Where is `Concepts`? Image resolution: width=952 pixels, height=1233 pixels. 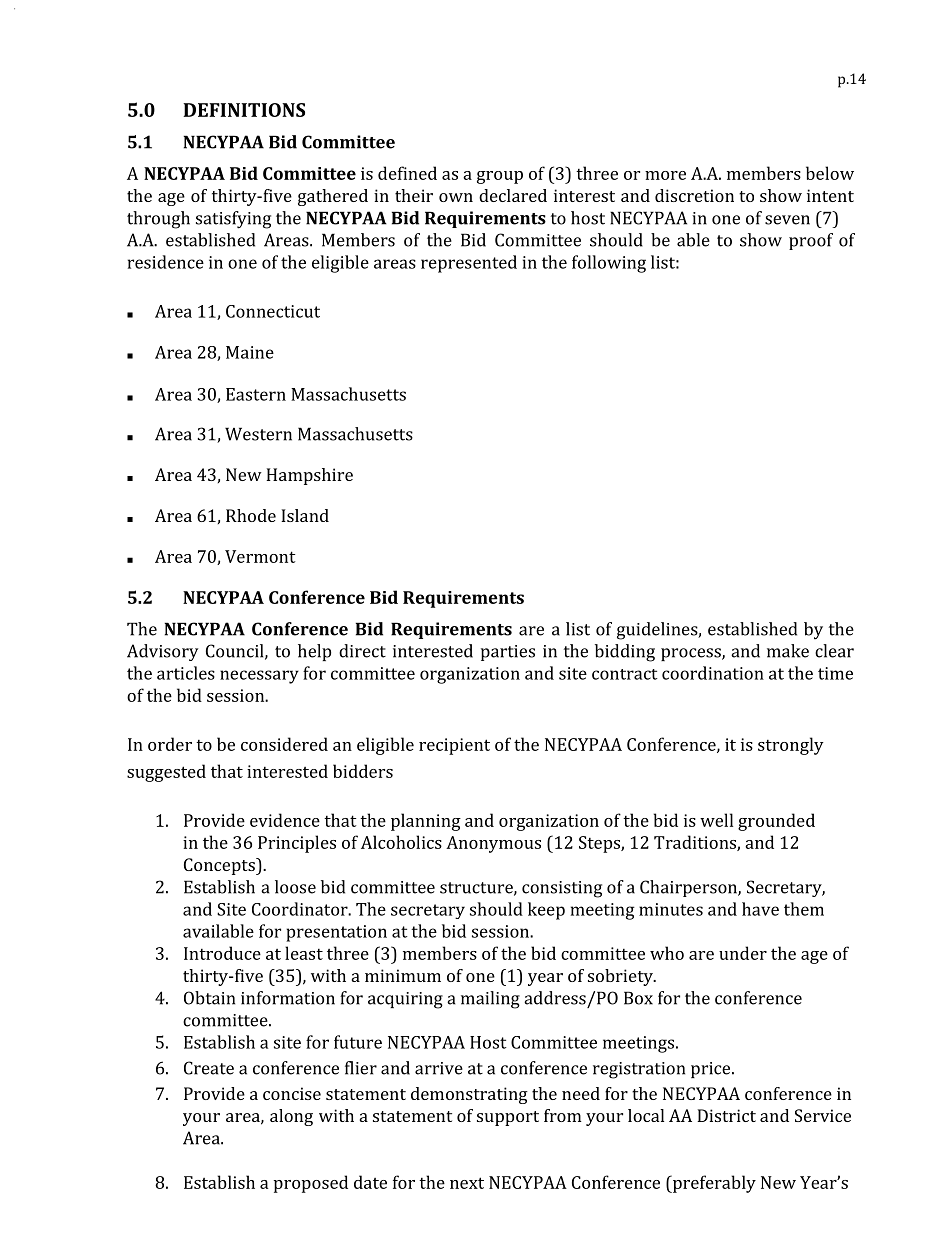 Concepts is located at coordinates (220, 866).
